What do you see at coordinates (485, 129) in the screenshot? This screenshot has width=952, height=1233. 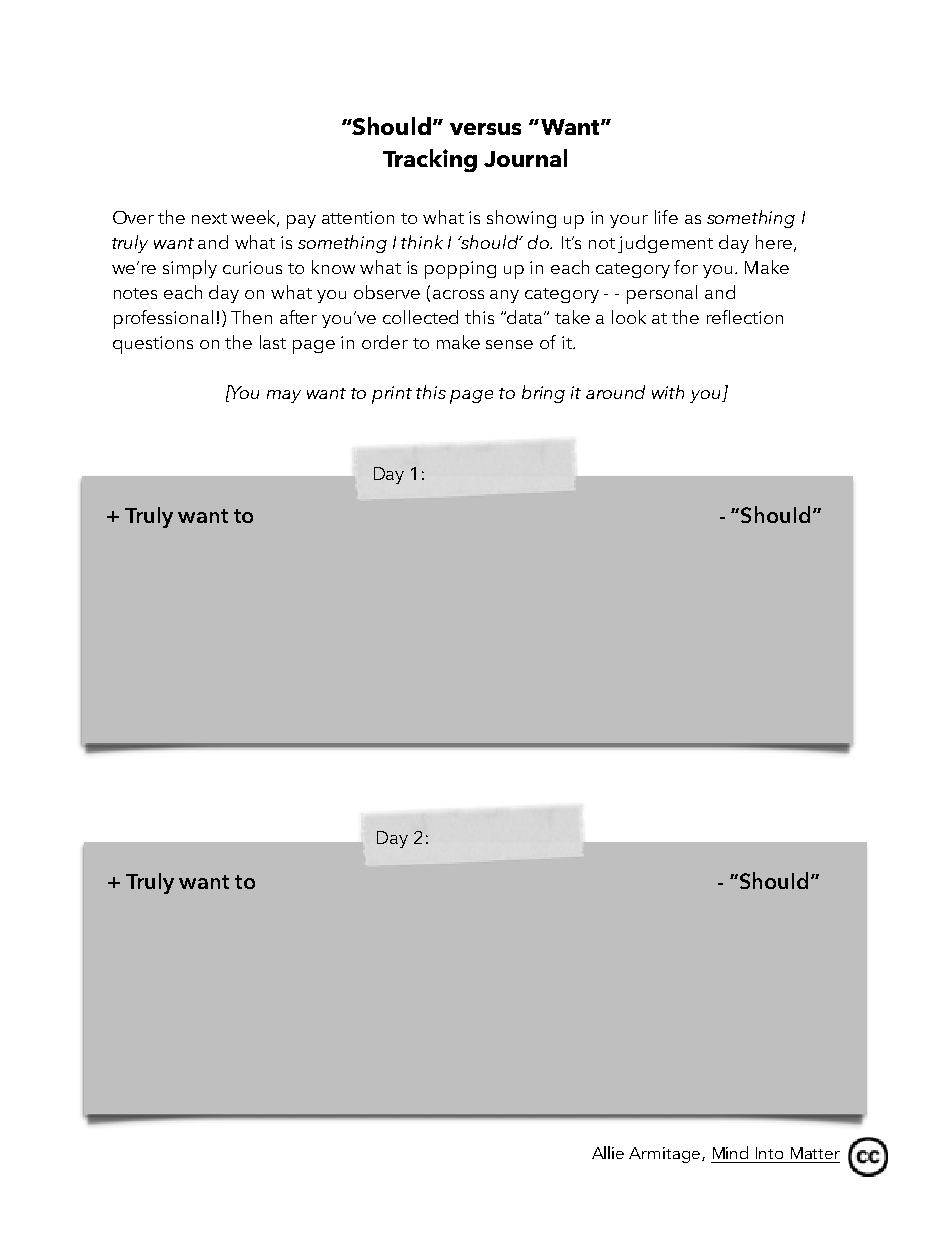 I see `versus` at bounding box center [485, 129].
